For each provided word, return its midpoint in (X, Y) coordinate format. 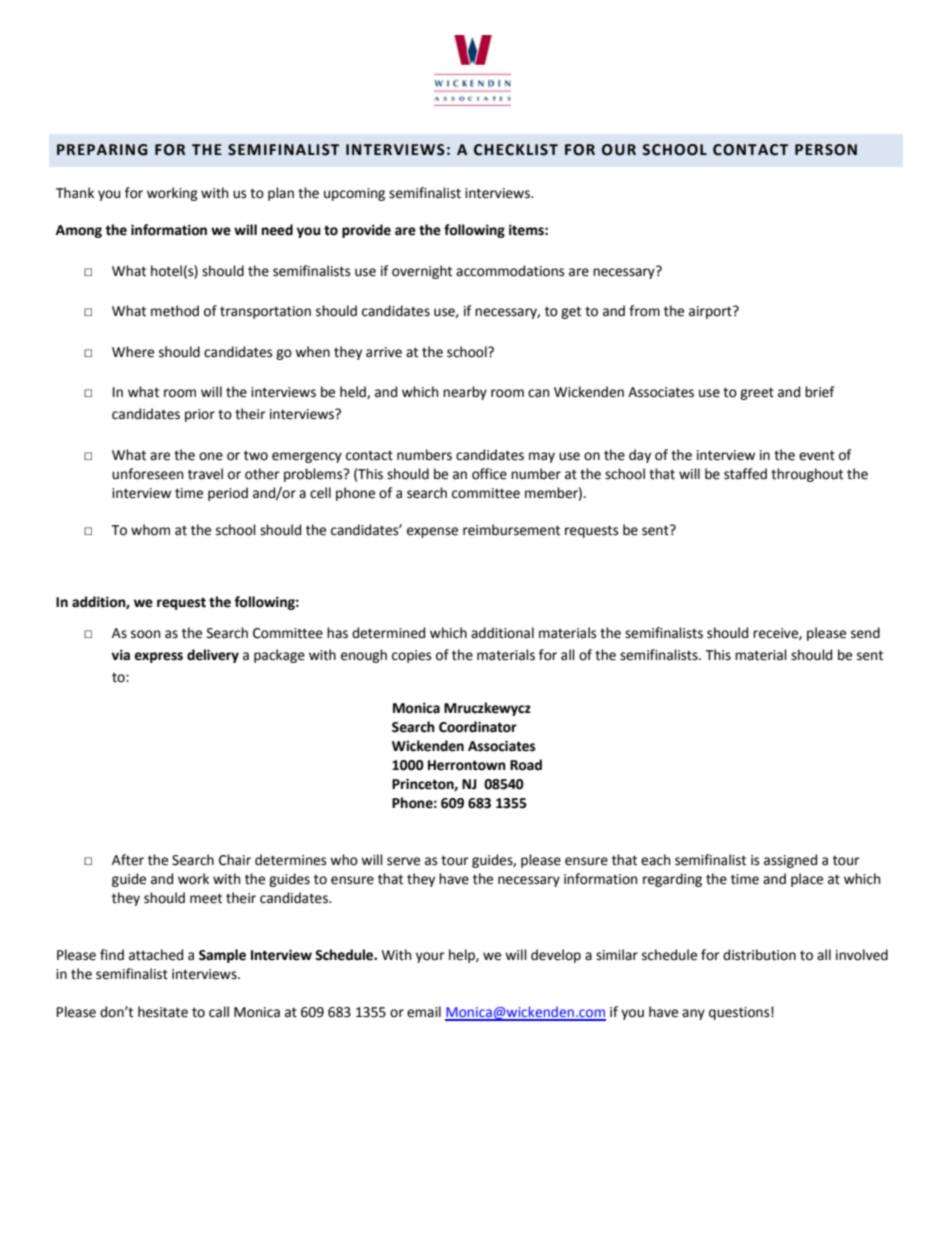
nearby (465, 393)
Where (133, 352)
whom (150, 530)
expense (432, 532)
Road (526, 765)
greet (757, 393)
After (128, 860)
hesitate (163, 1012)
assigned (790, 861)
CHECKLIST (516, 150)
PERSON (826, 150)
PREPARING (102, 150)
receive (776, 634)
